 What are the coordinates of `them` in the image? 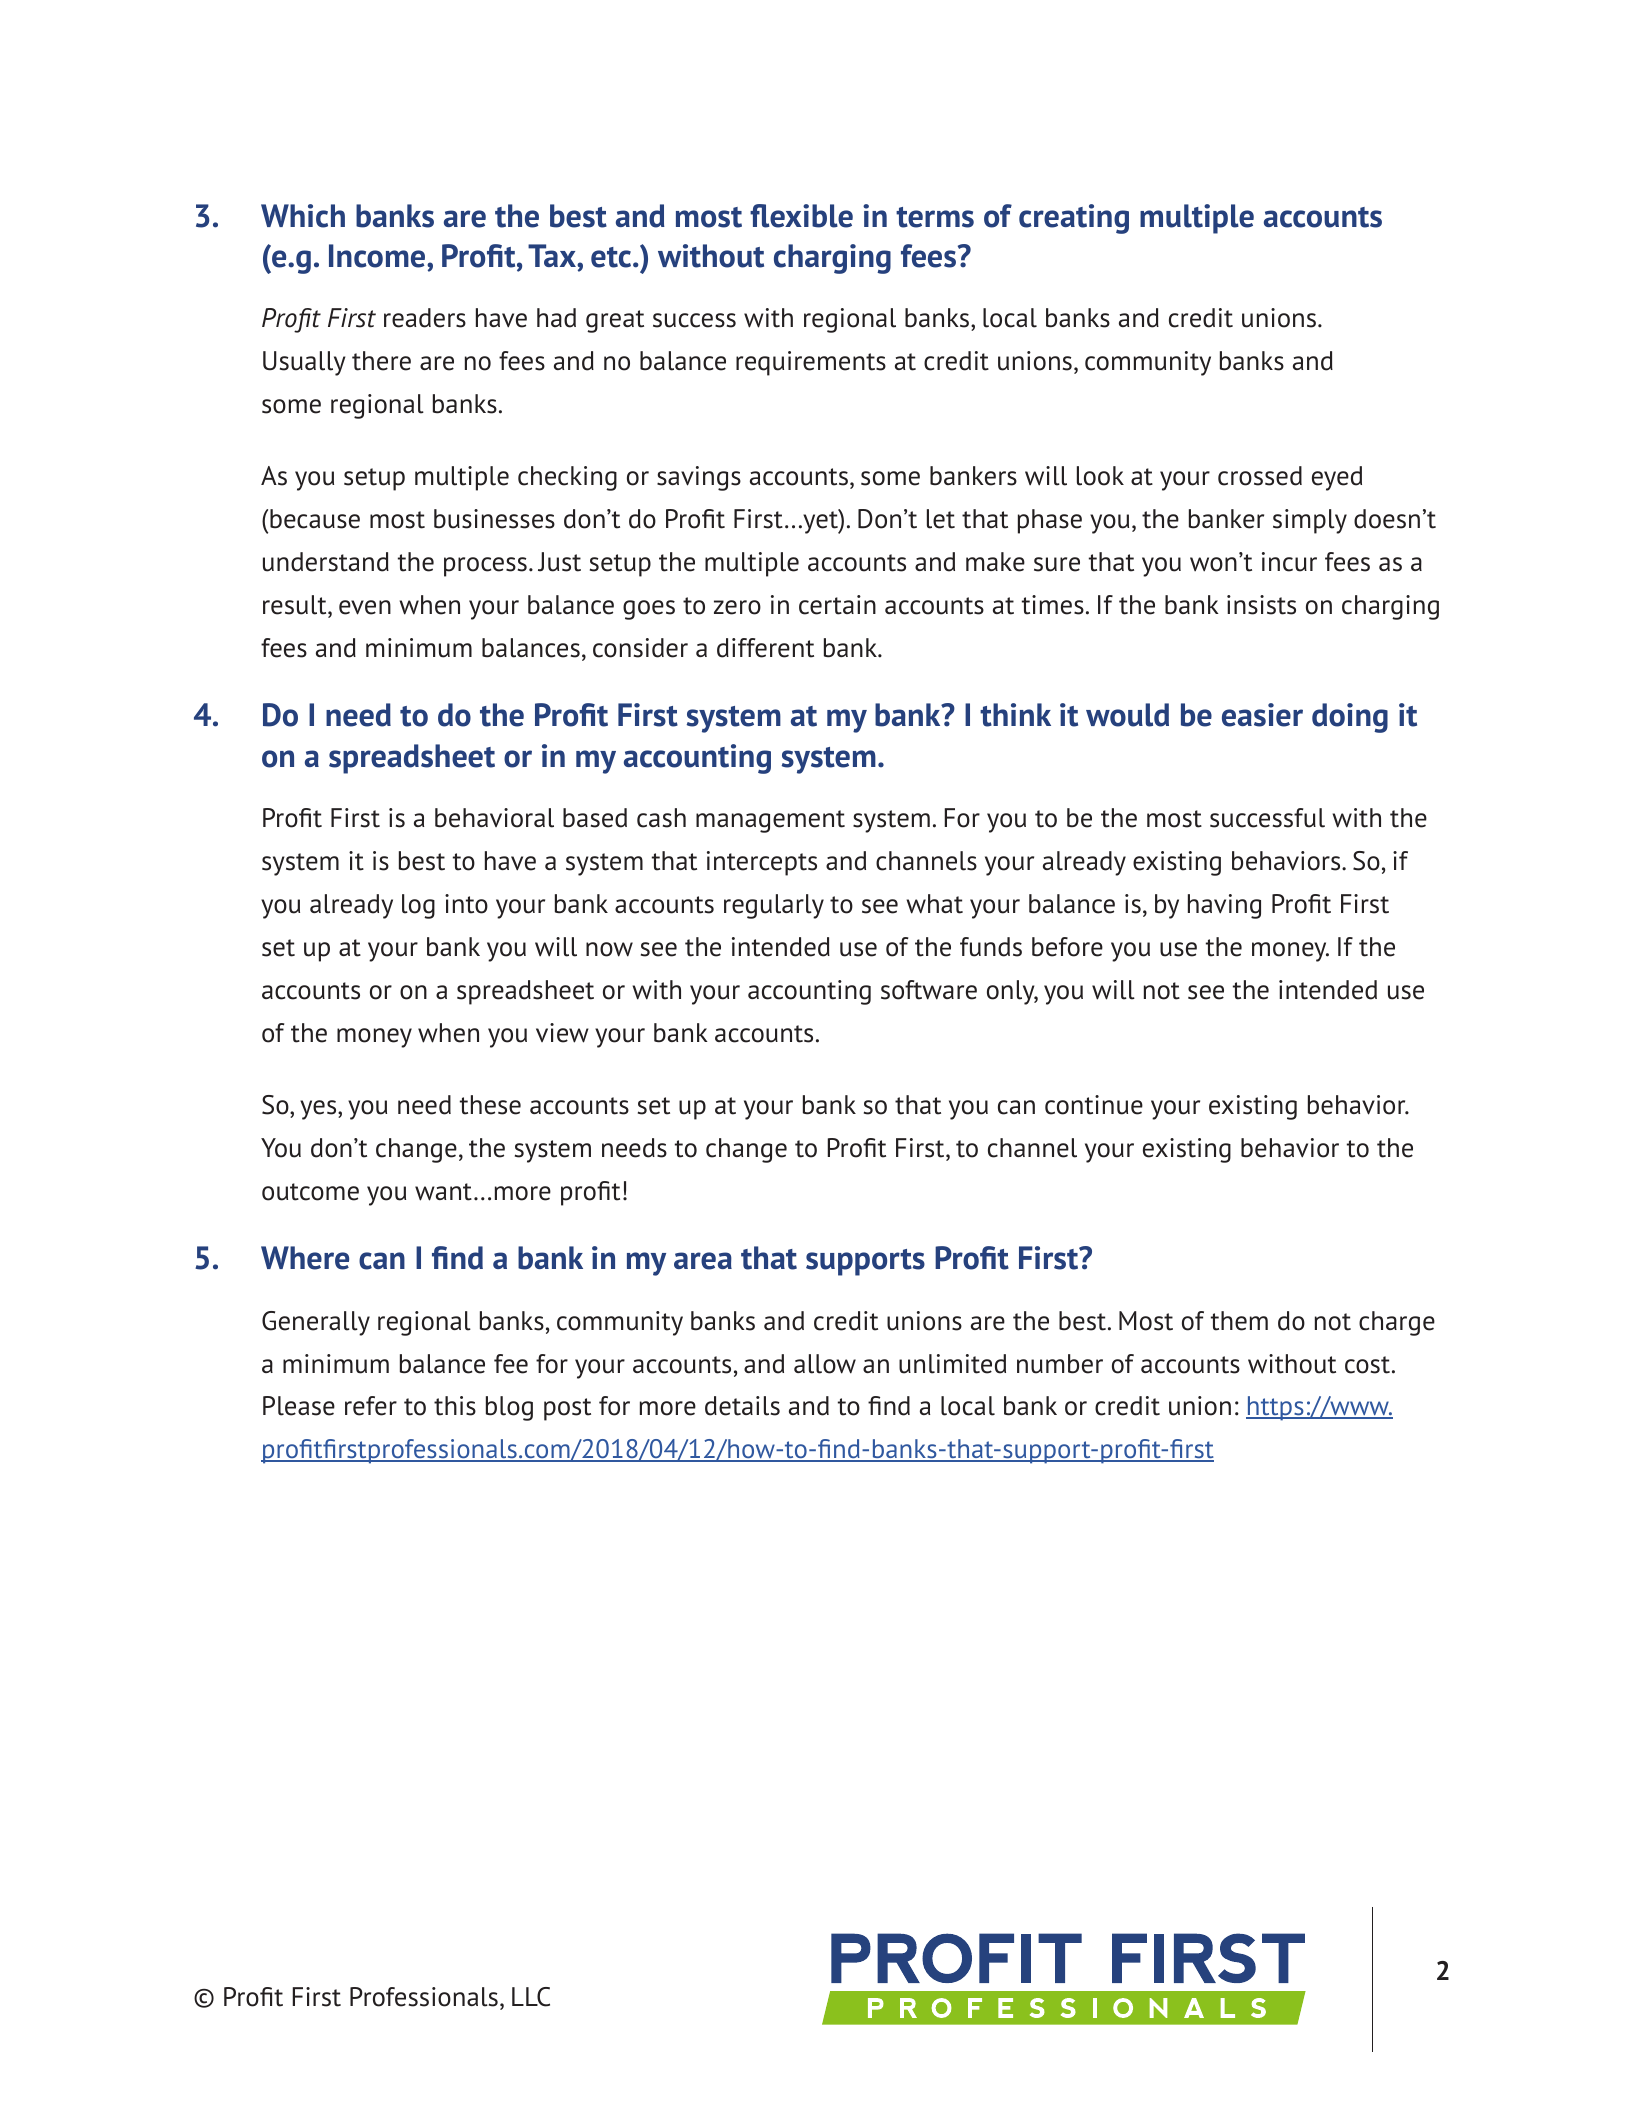 It's located at (1239, 1321).
